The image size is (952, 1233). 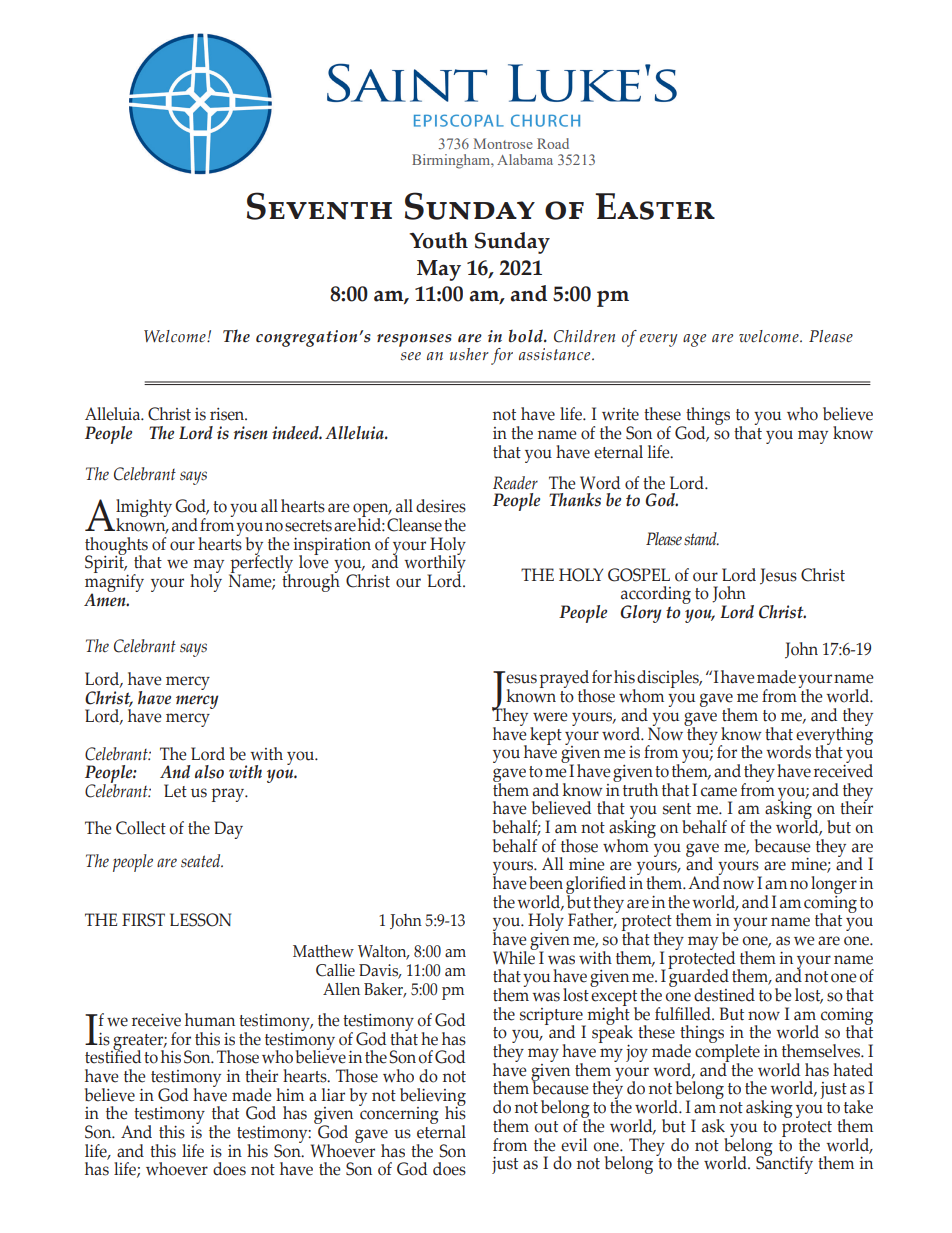 I want to click on were, so click(x=550, y=717).
